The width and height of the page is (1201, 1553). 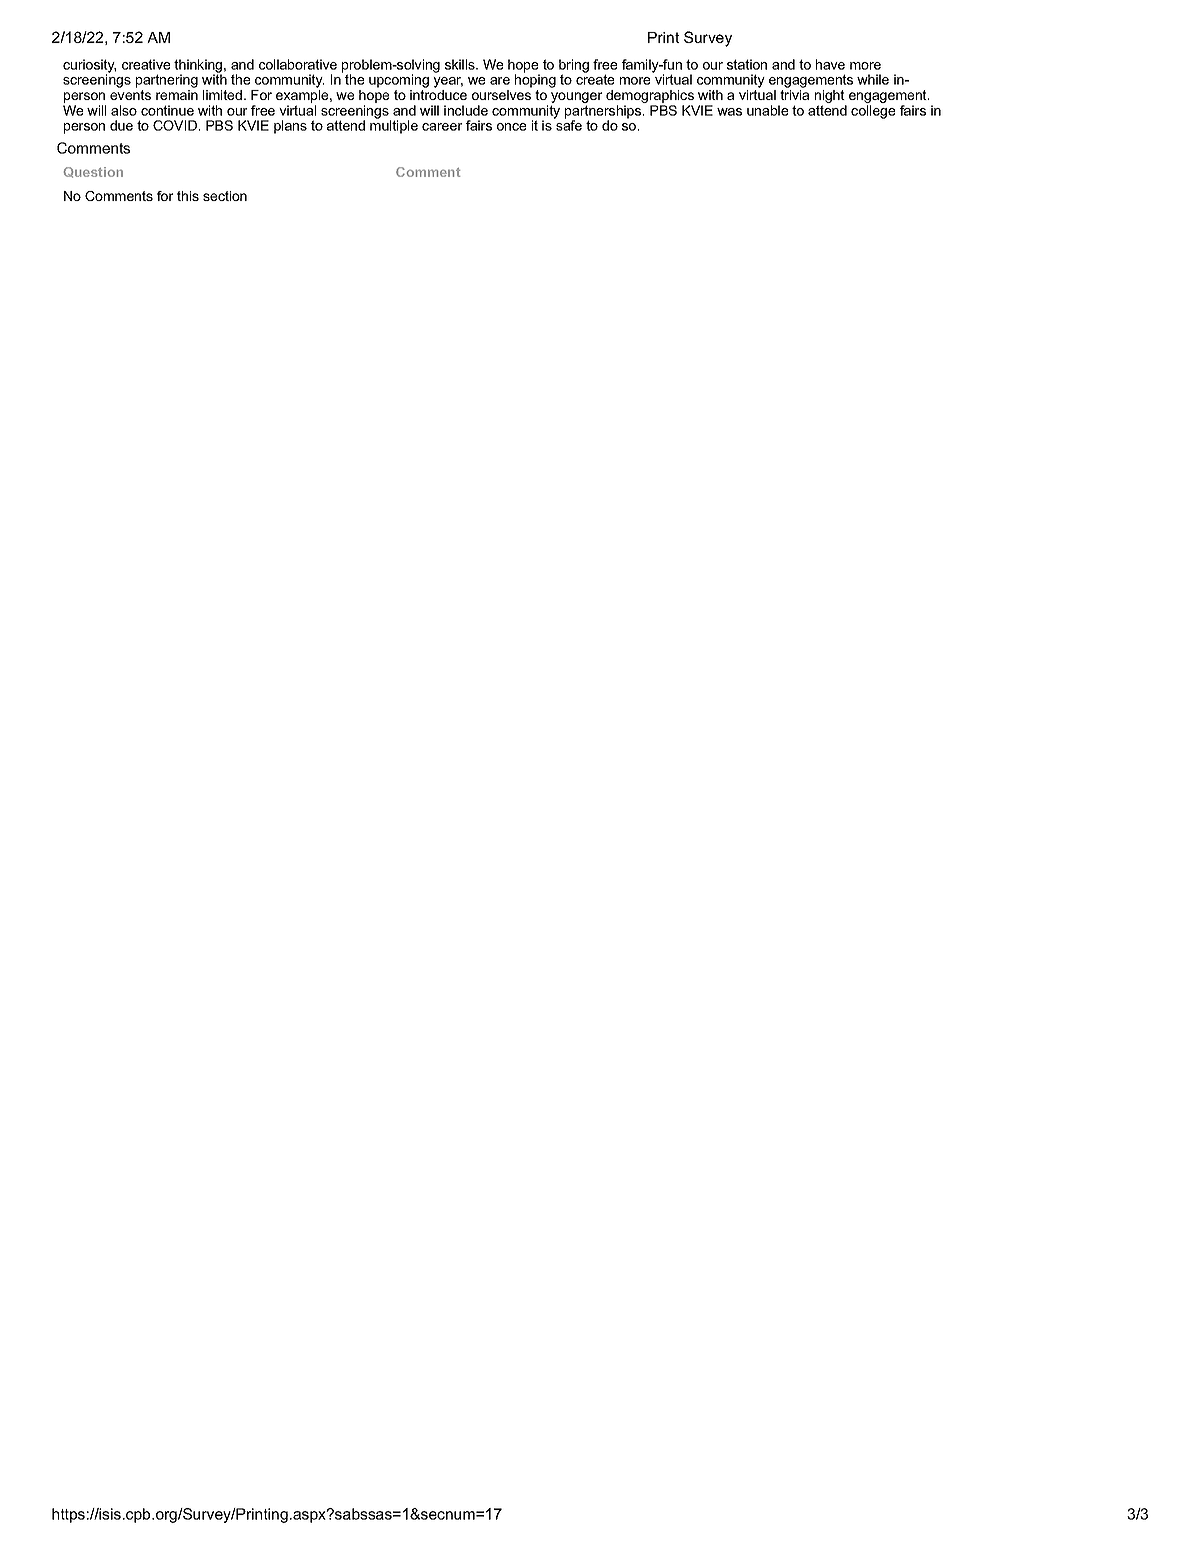 I want to click on creative, so click(x=146, y=64).
